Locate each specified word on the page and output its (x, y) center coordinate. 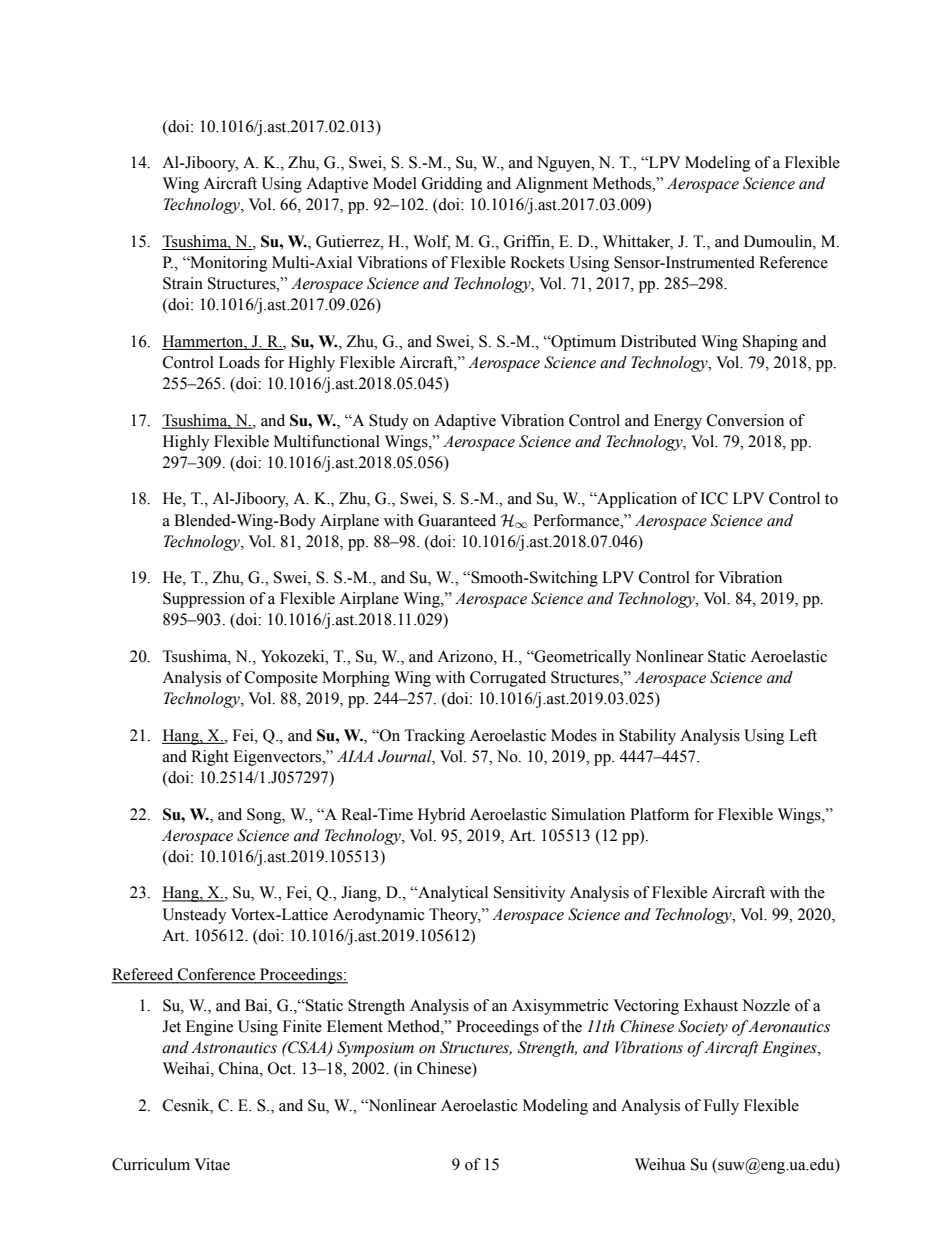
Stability (647, 737)
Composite (281, 679)
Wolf (431, 242)
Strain (183, 283)
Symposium (375, 1049)
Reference (793, 262)
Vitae (212, 1164)
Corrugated (508, 679)
